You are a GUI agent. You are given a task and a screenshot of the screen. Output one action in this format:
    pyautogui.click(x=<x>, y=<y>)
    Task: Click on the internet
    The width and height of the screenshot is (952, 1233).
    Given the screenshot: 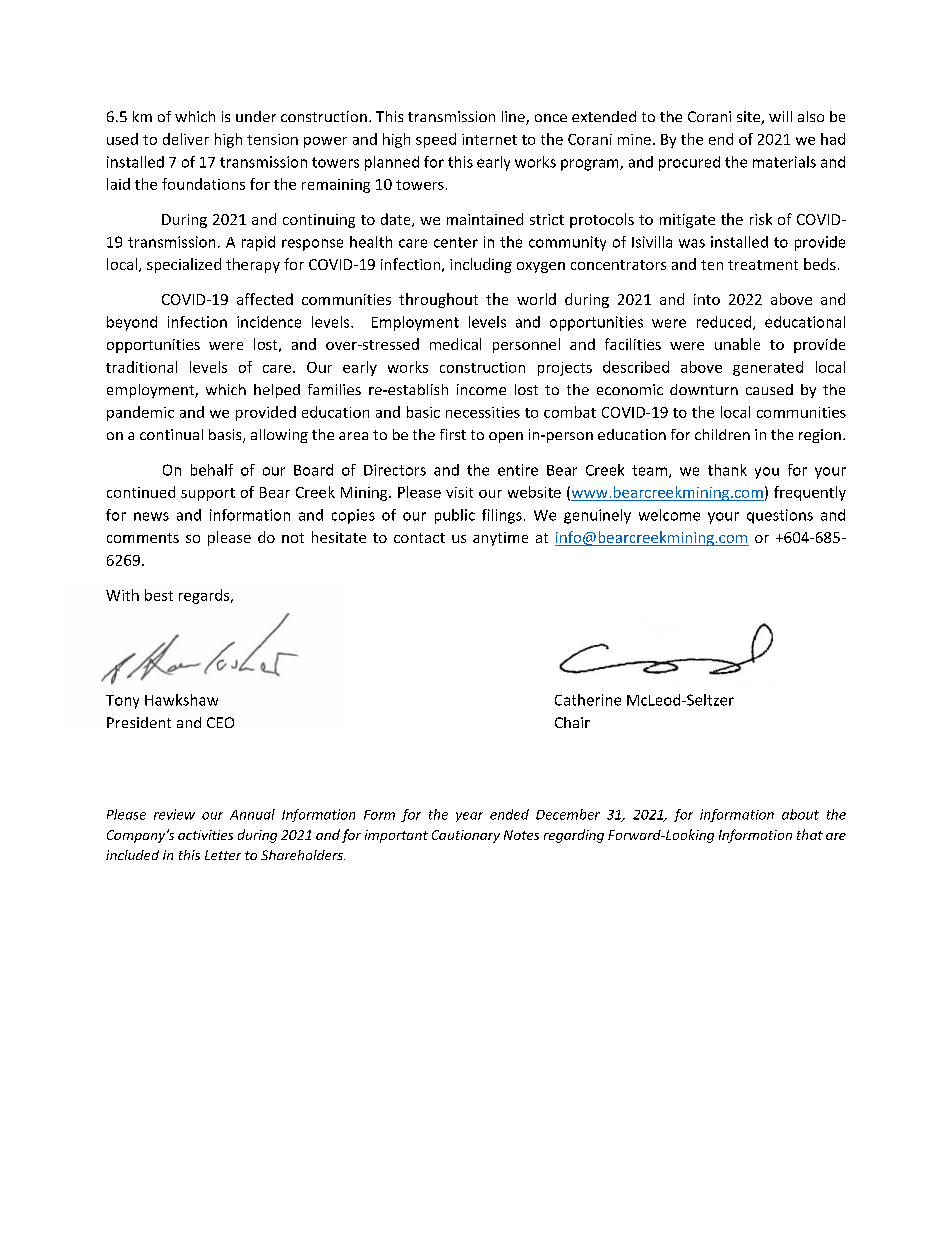 What is the action you would take?
    pyautogui.click(x=489, y=139)
